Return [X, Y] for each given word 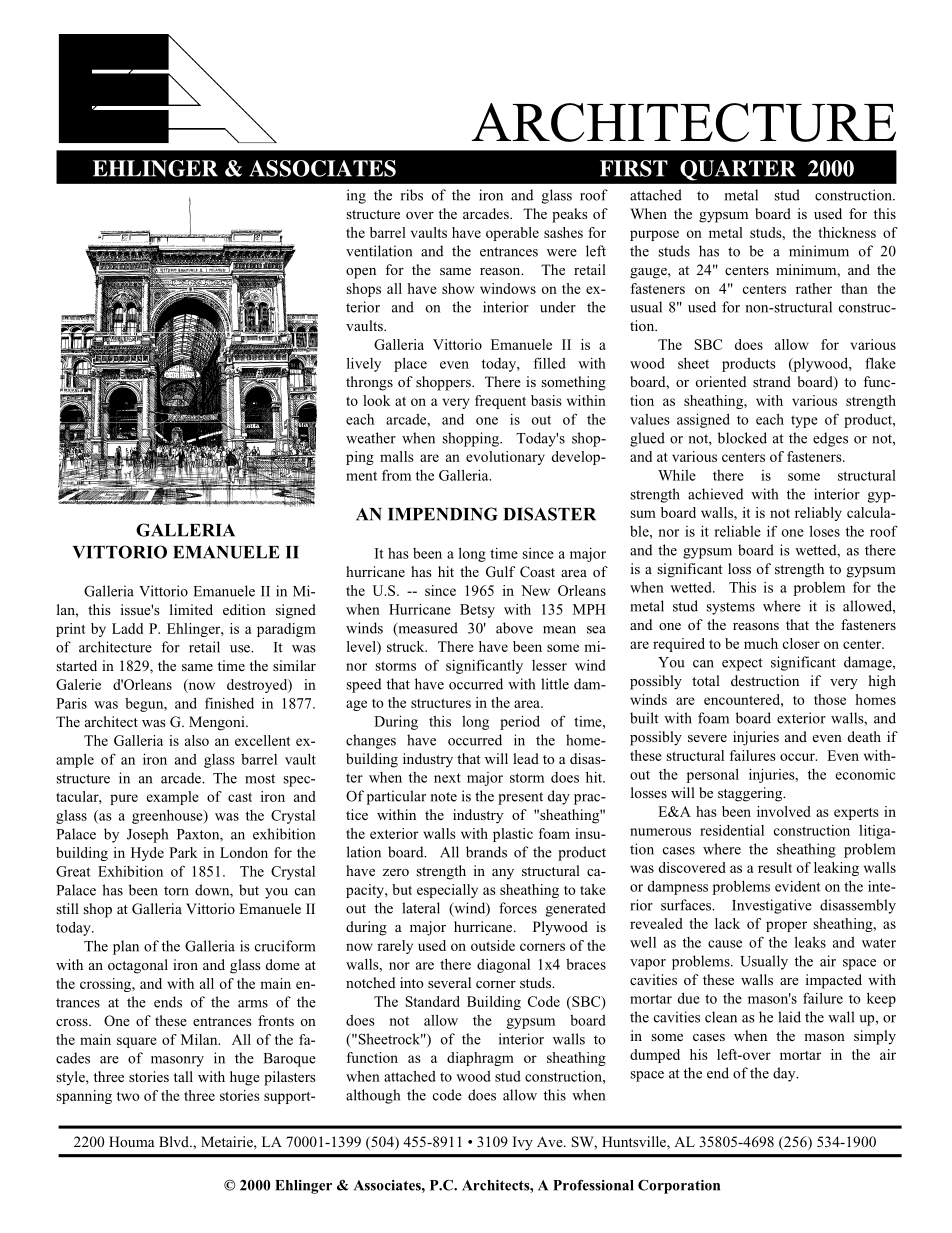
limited [191, 609]
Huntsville [635, 1143]
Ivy [523, 1143]
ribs [412, 195]
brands [486, 852]
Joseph [147, 835]
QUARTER [738, 170]
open [361, 273]
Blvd [175, 1141]
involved [784, 811]
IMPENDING [443, 514]
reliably [818, 514]
